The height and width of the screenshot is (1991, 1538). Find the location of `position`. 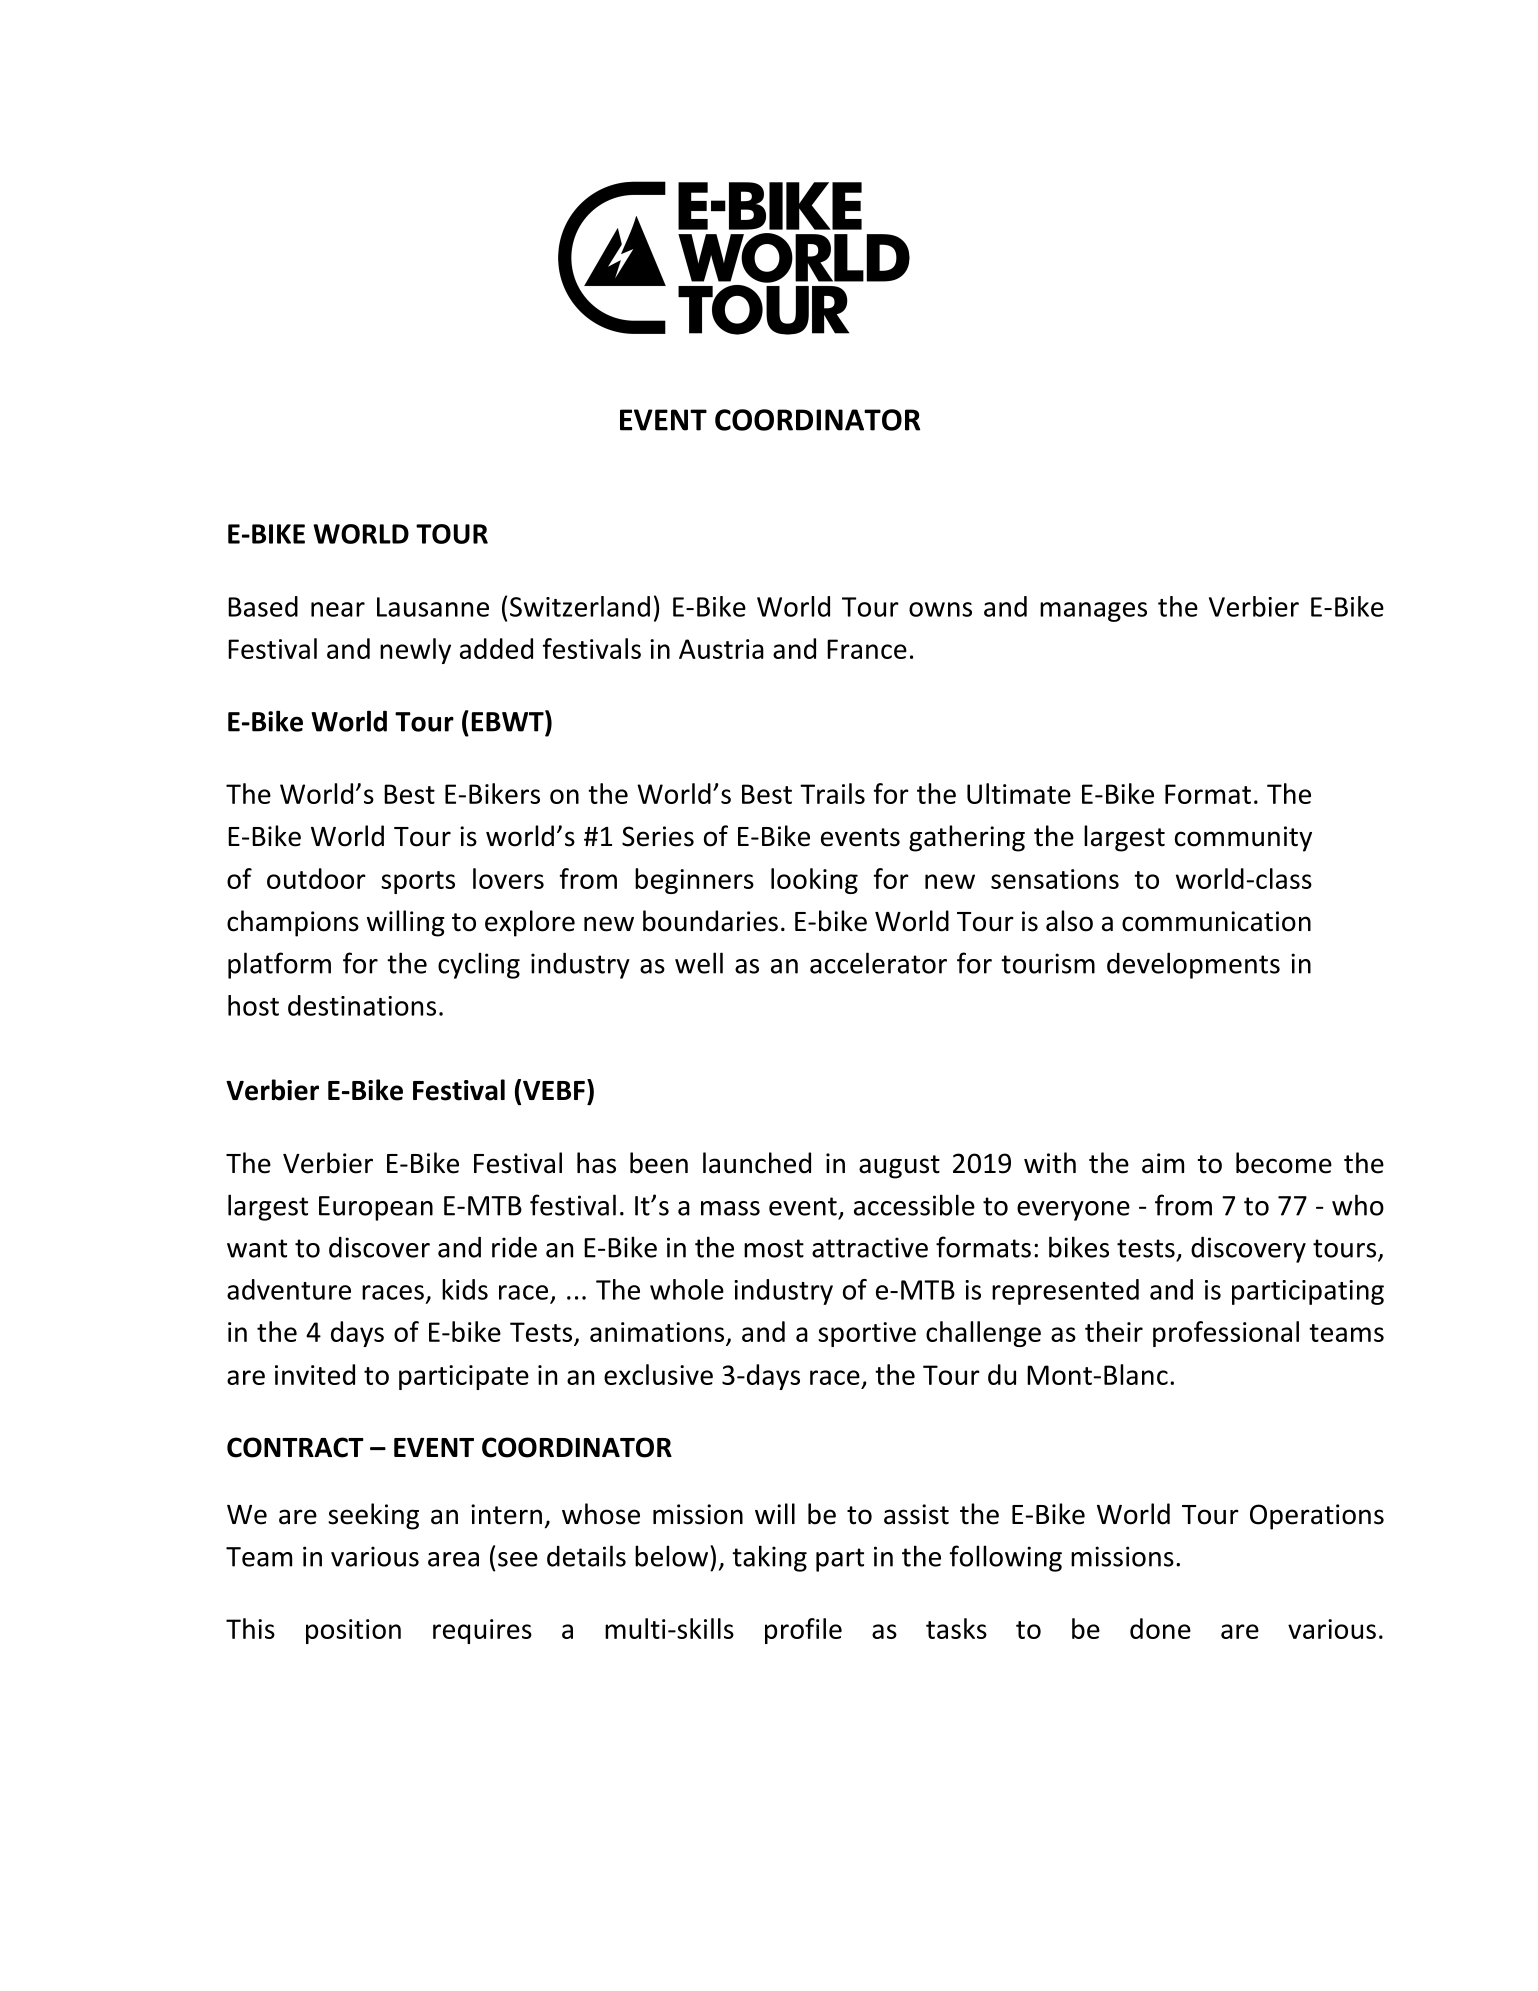

position is located at coordinates (353, 1631).
